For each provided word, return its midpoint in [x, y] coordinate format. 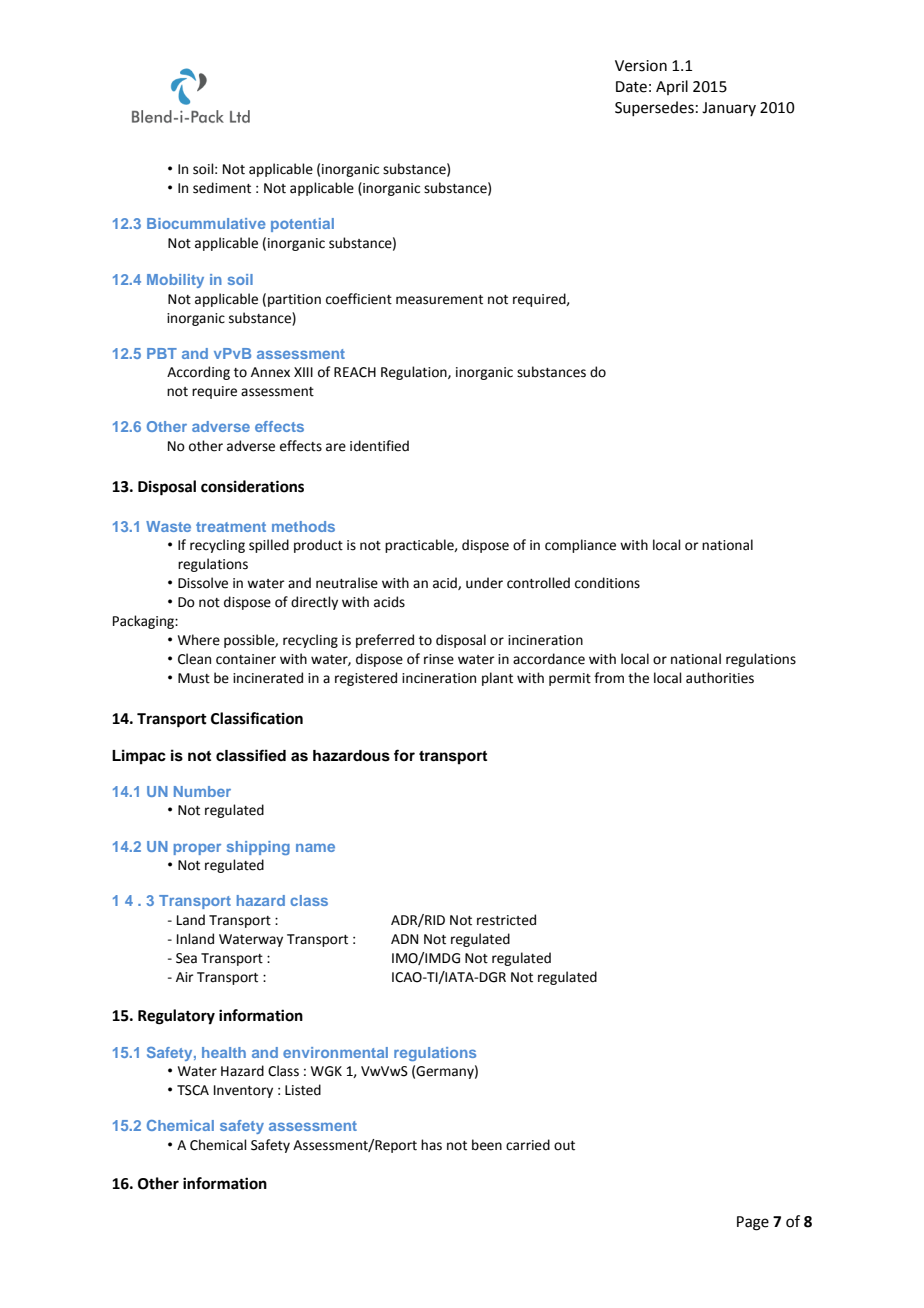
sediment [222, 188]
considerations [252, 486]
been [487, 1145]
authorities [720, 678]
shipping [258, 848]
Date [631, 87]
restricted [506, 920]
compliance [580, 546]
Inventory [243, 1091]
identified [379, 446]
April [672, 87]
